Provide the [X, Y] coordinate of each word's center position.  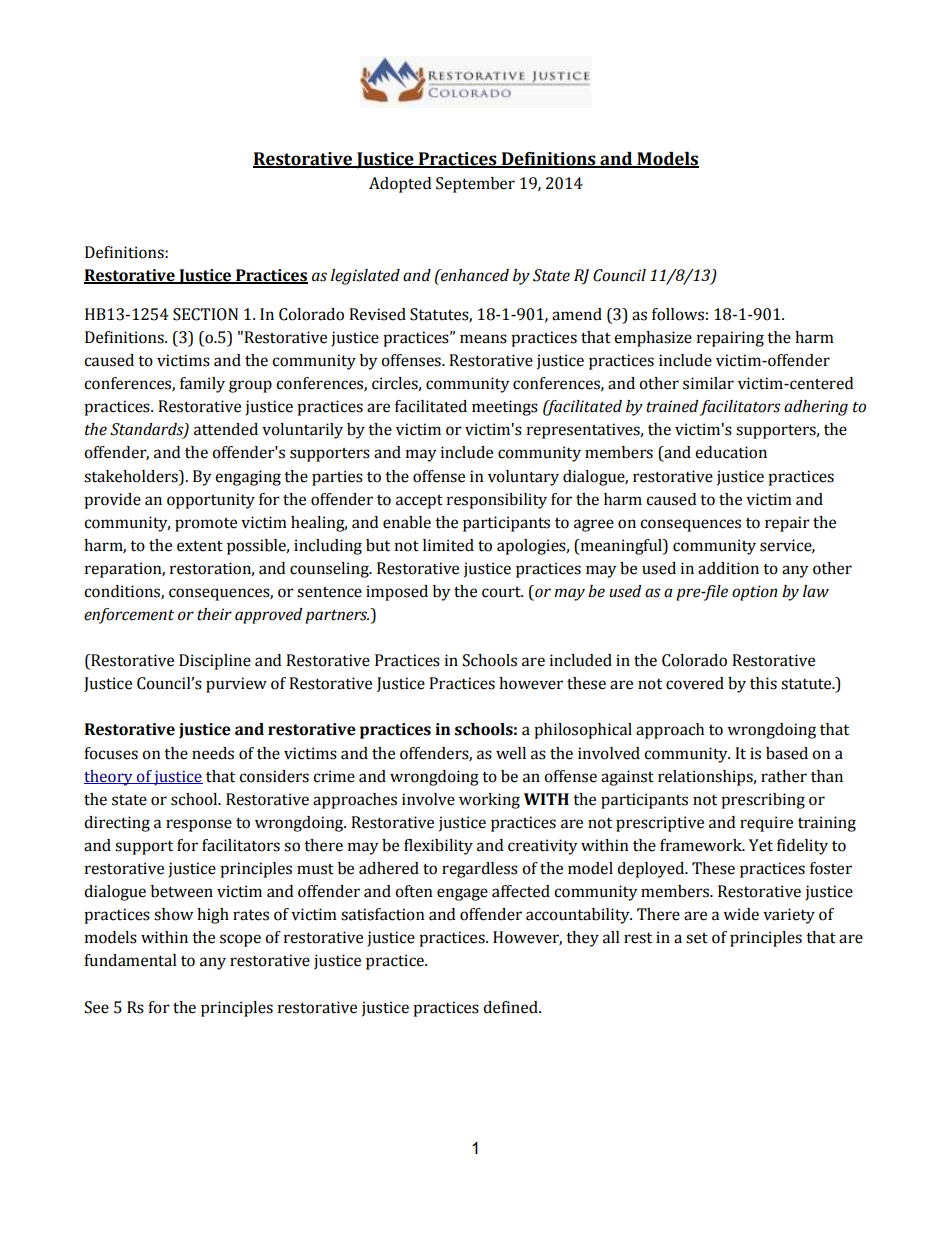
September [475, 185]
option [754, 593]
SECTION [205, 314]
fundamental [130, 960]
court [502, 592]
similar [708, 383]
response [199, 825]
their [214, 614]
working [489, 801]
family [202, 385]
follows [678, 314]
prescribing [763, 801]
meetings [505, 408]
